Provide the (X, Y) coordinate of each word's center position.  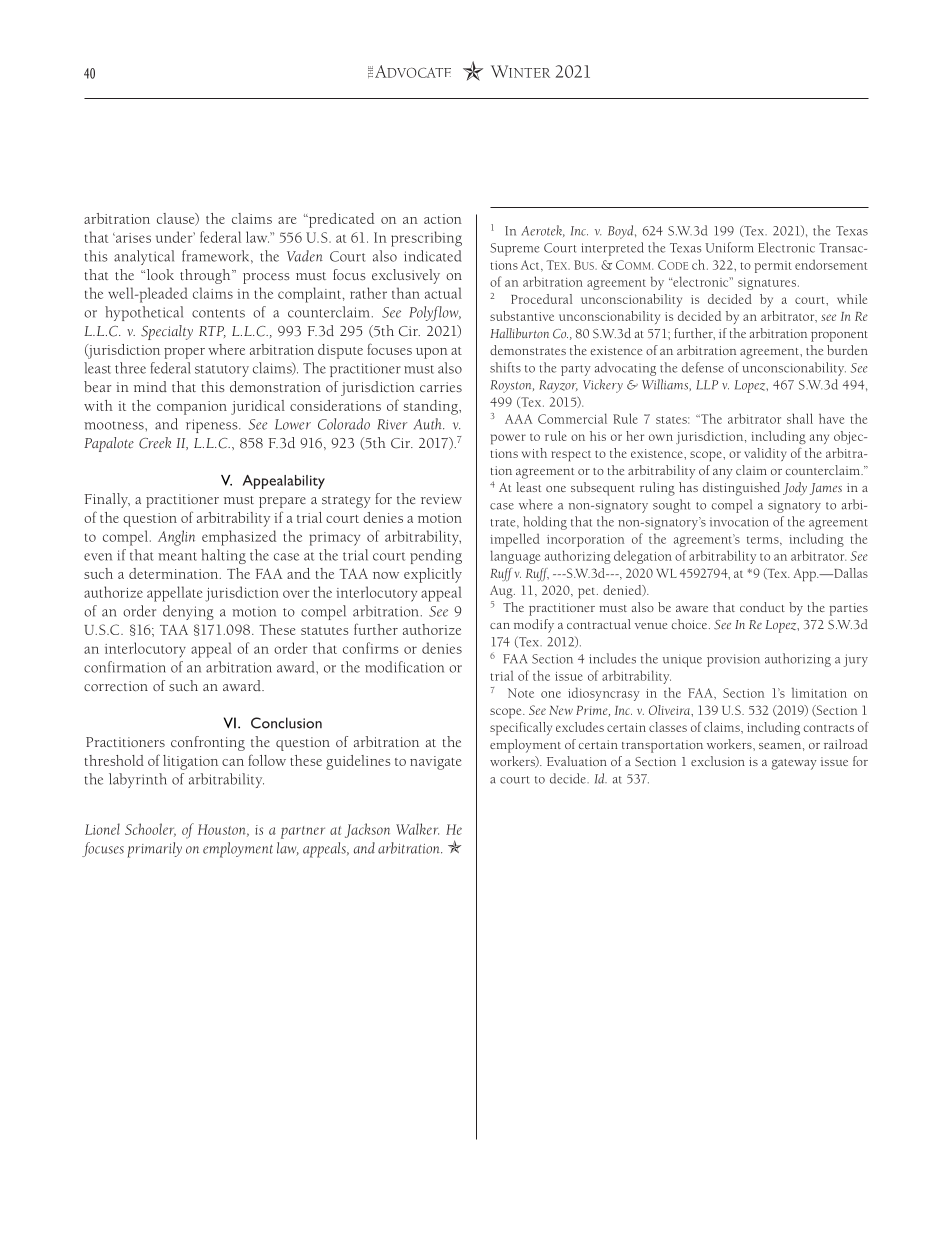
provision (733, 660)
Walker (417, 829)
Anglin (176, 538)
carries (441, 387)
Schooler (150, 830)
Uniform (729, 247)
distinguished (741, 489)
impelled (515, 540)
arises (132, 238)
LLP (707, 385)
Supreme (514, 249)
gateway (794, 764)
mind (150, 386)
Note (521, 693)
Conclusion (286, 723)
